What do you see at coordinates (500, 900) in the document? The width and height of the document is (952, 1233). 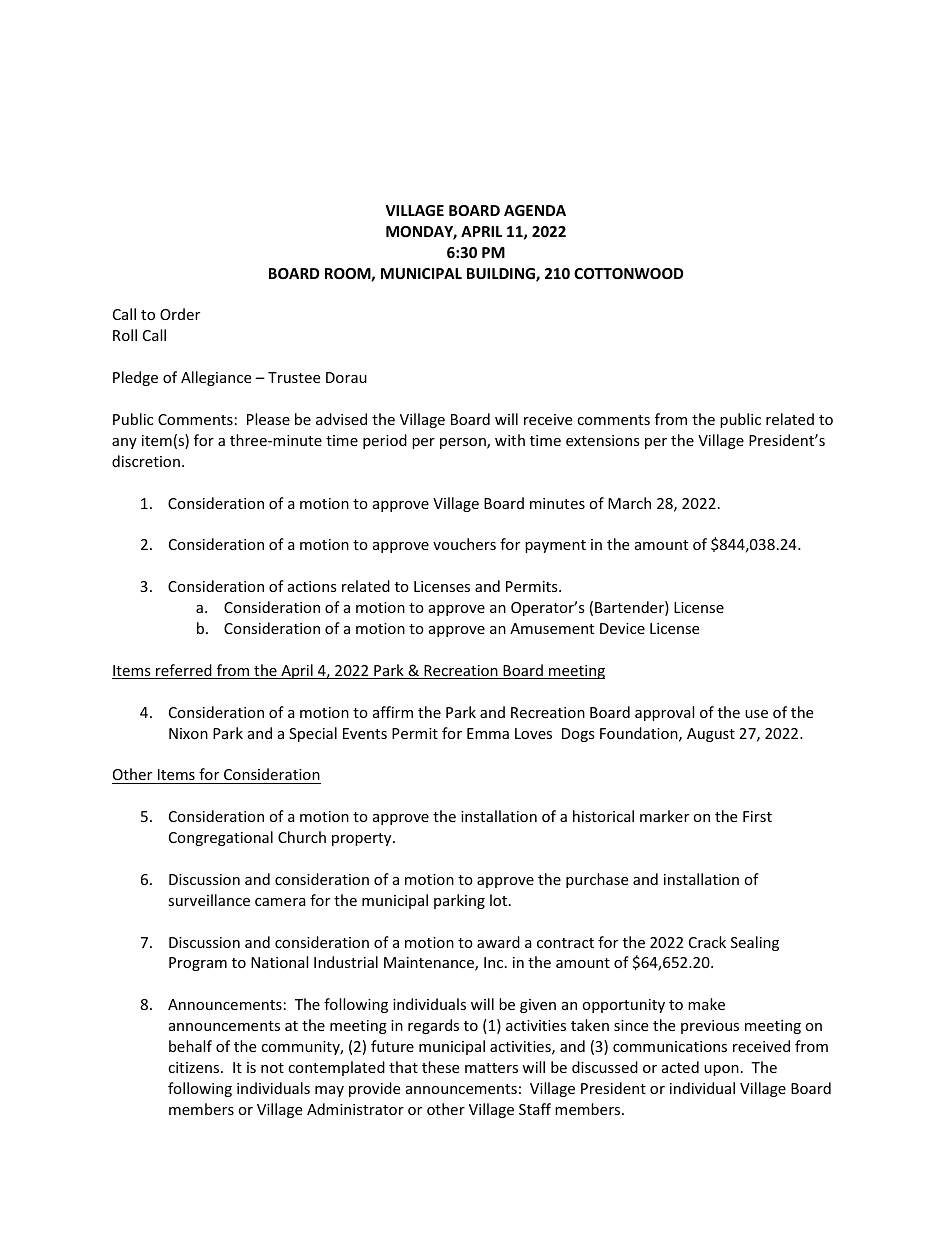 I see `lot` at bounding box center [500, 900].
